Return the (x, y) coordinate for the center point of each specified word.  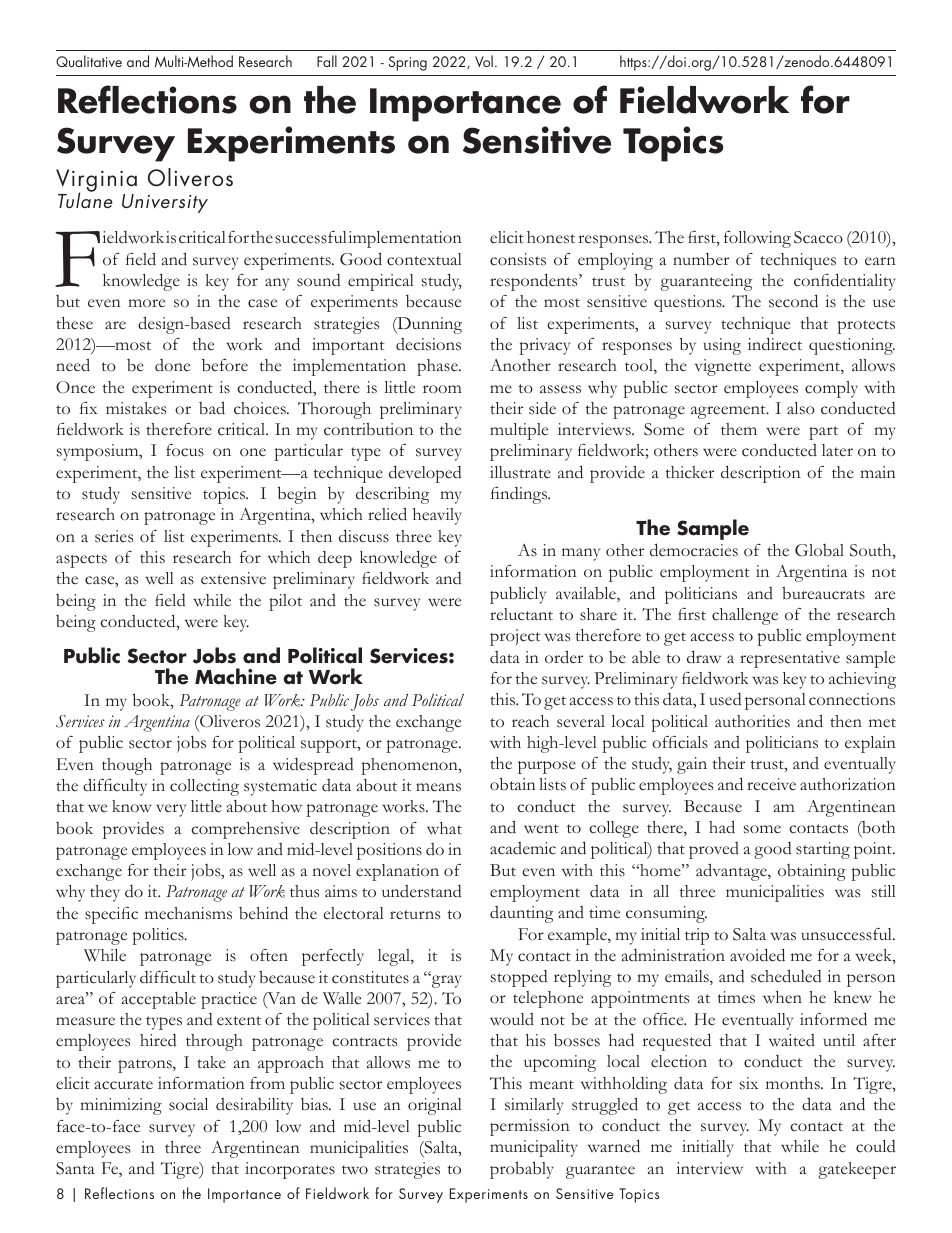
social (188, 1104)
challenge (745, 616)
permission (530, 1127)
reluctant (521, 614)
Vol (484, 61)
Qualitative (89, 61)
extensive (233, 578)
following (757, 239)
